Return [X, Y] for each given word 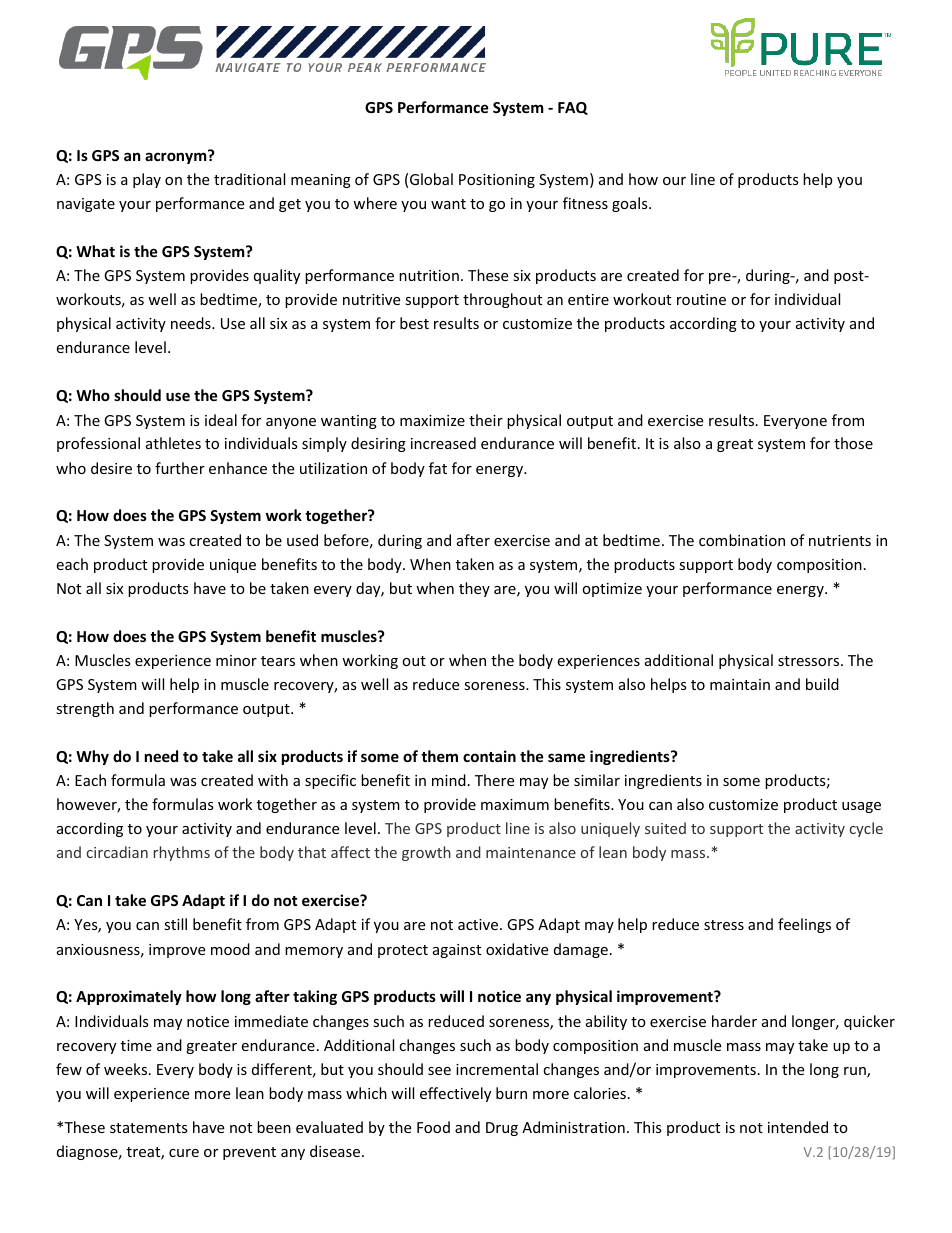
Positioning [497, 181]
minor [236, 660]
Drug [502, 1129]
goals [631, 204]
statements [149, 1128]
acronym [177, 157]
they [474, 589]
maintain [740, 684]
